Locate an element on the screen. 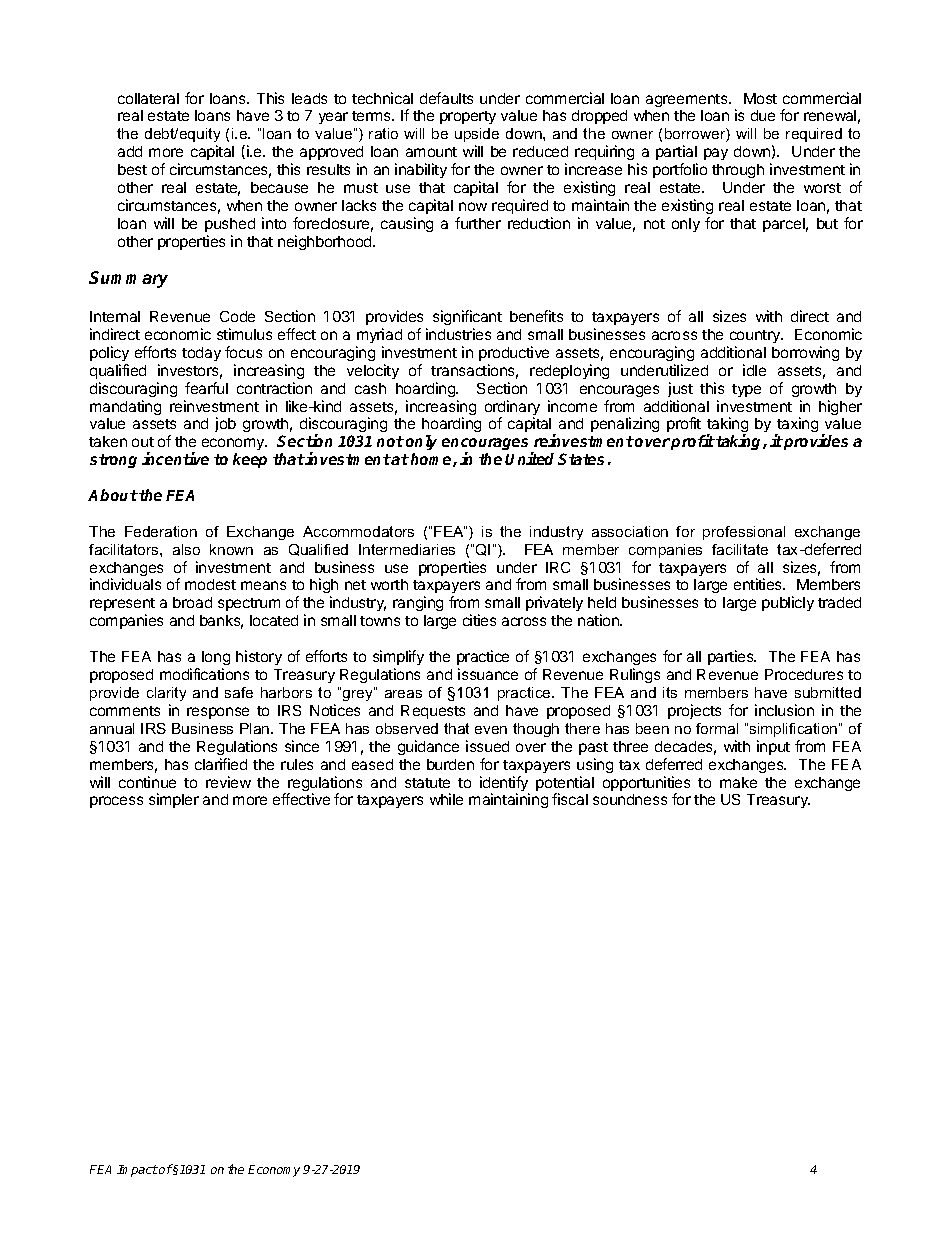 This screenshot has width=952, height=1233. upside is located at coordinates (477, 135).
